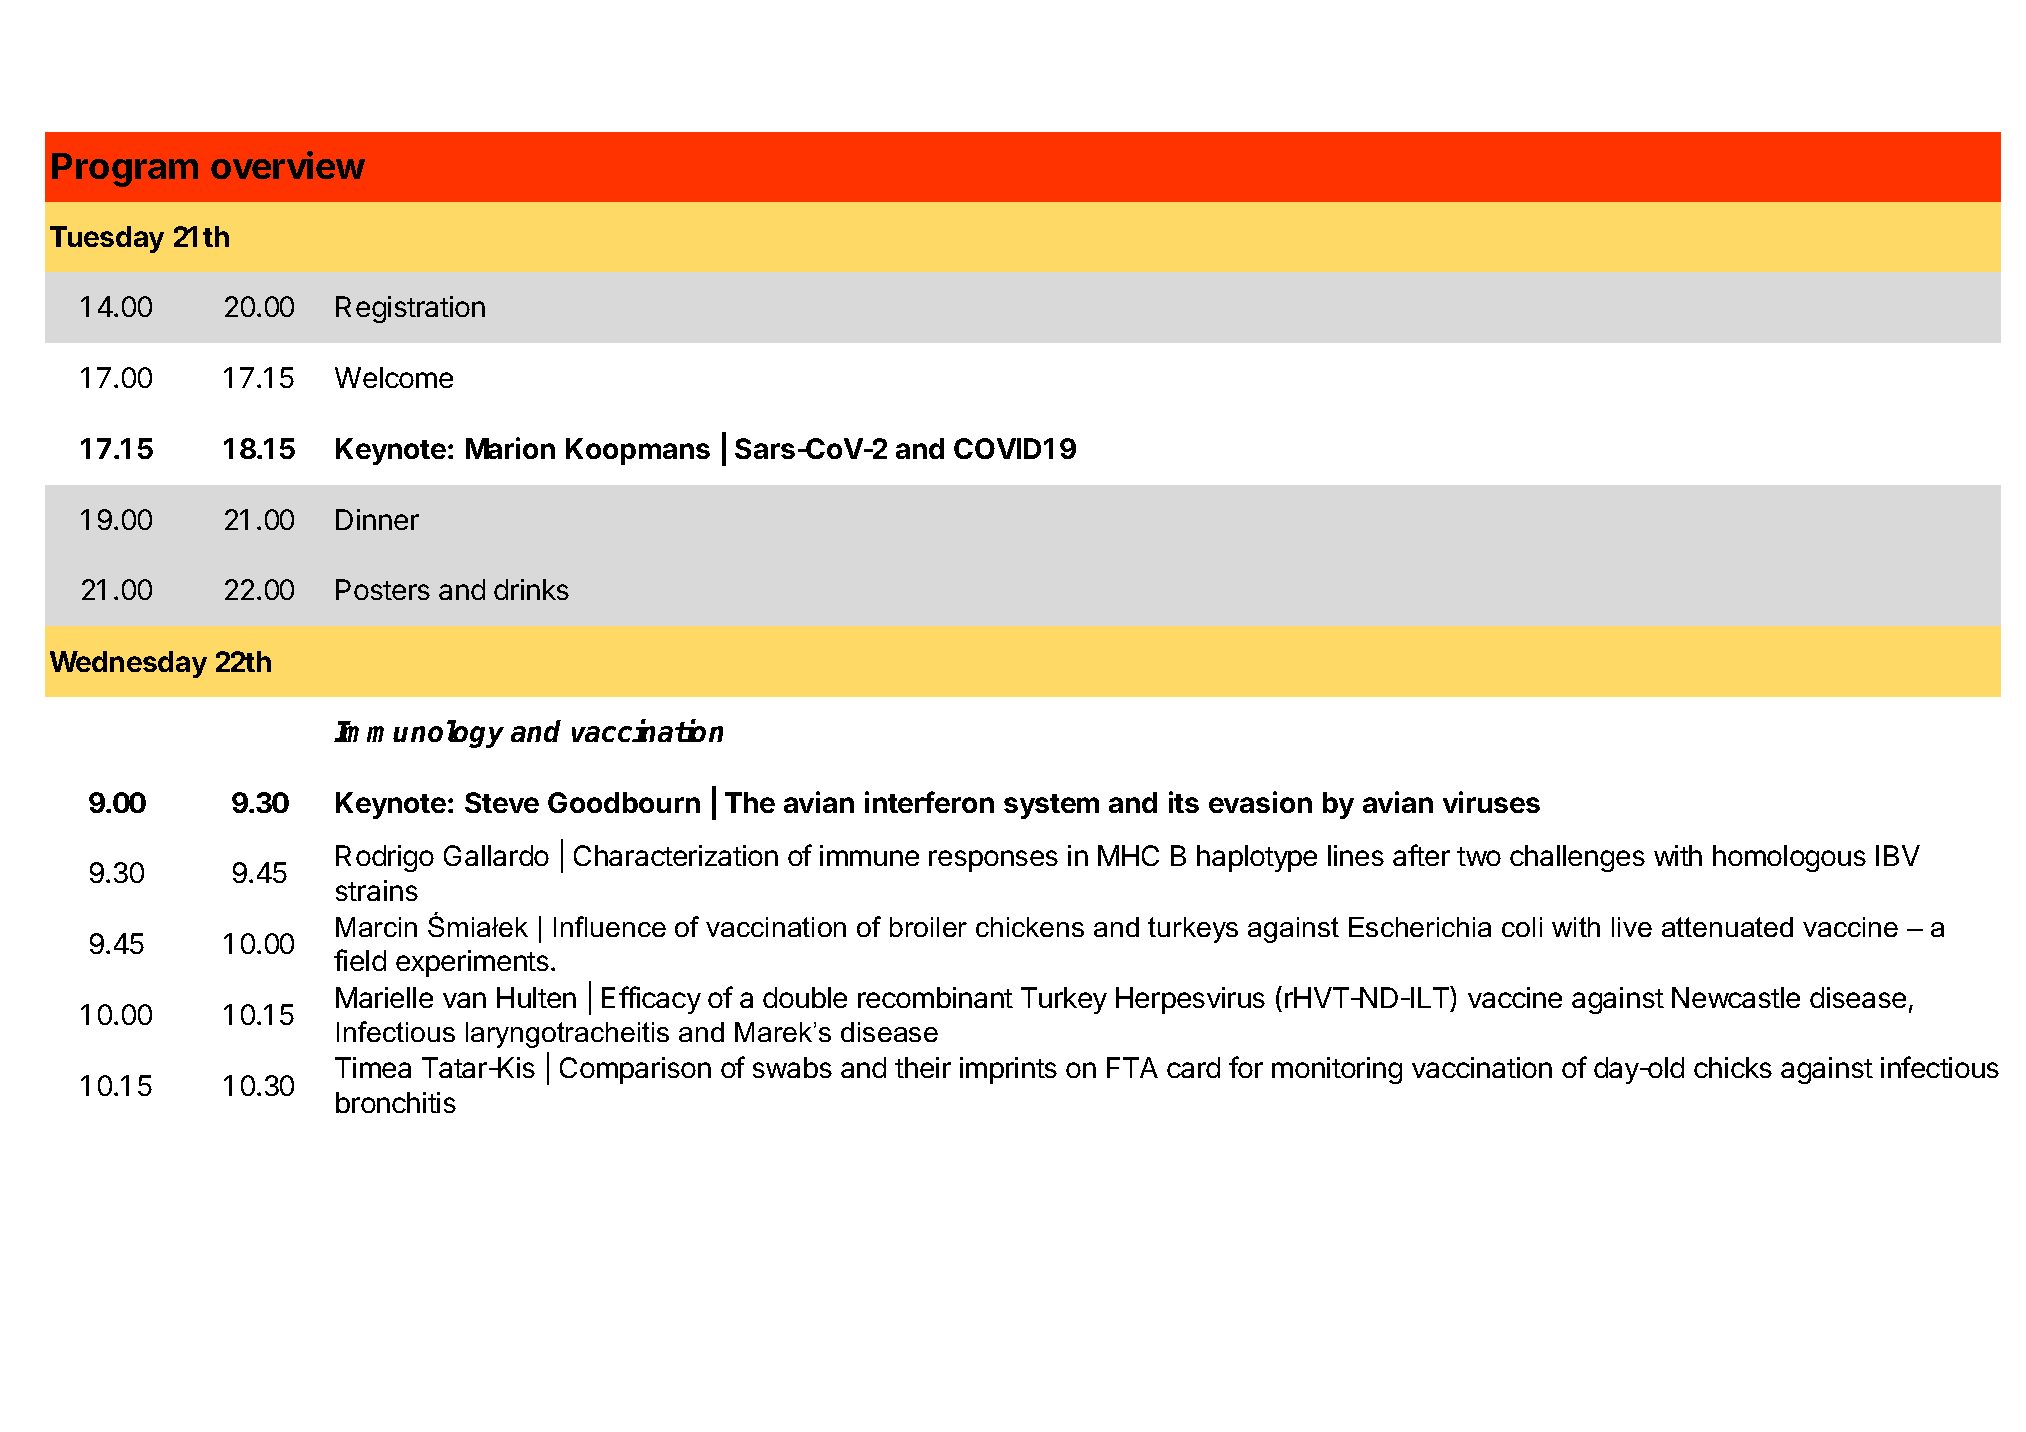  What do you see at coordinates (531, 589) in the screenshot?
I see `drinks` at bounding box center [531, 589].
